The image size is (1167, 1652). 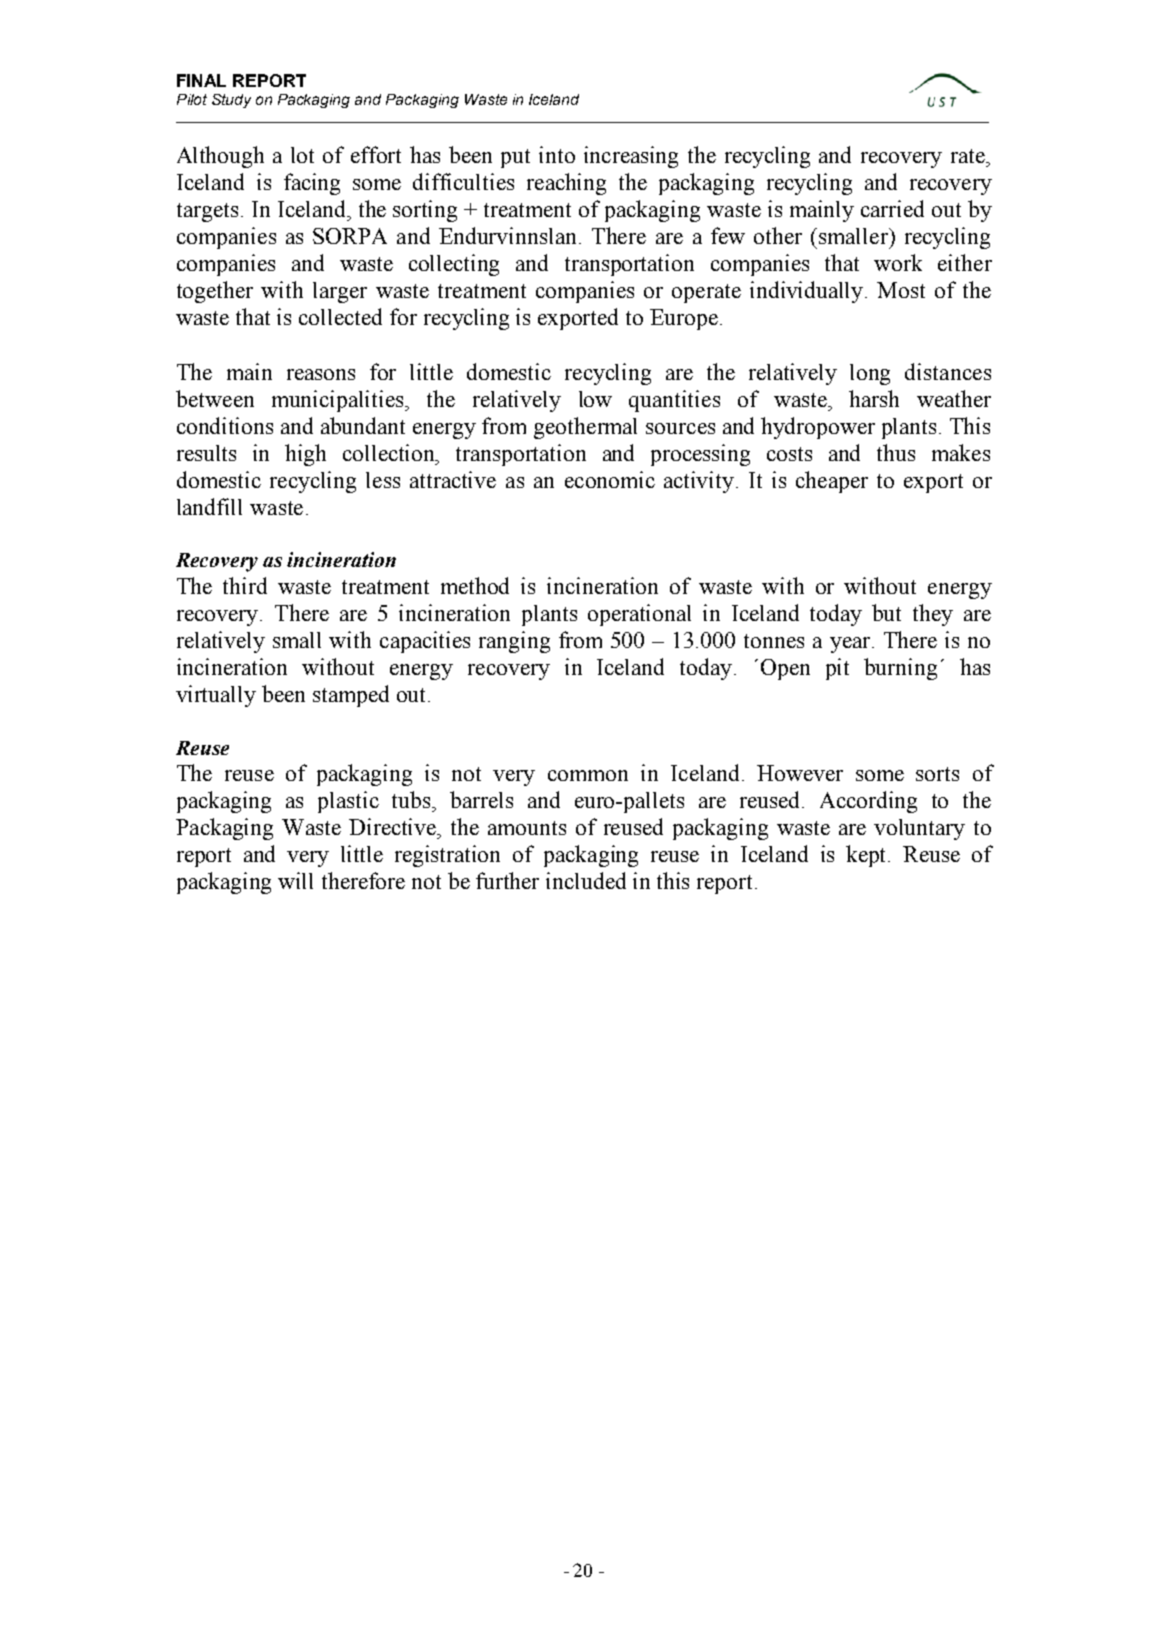 What do you see at coordinates (231, 101) in the image?
I see `Study` at bounding box center [231, 101].
